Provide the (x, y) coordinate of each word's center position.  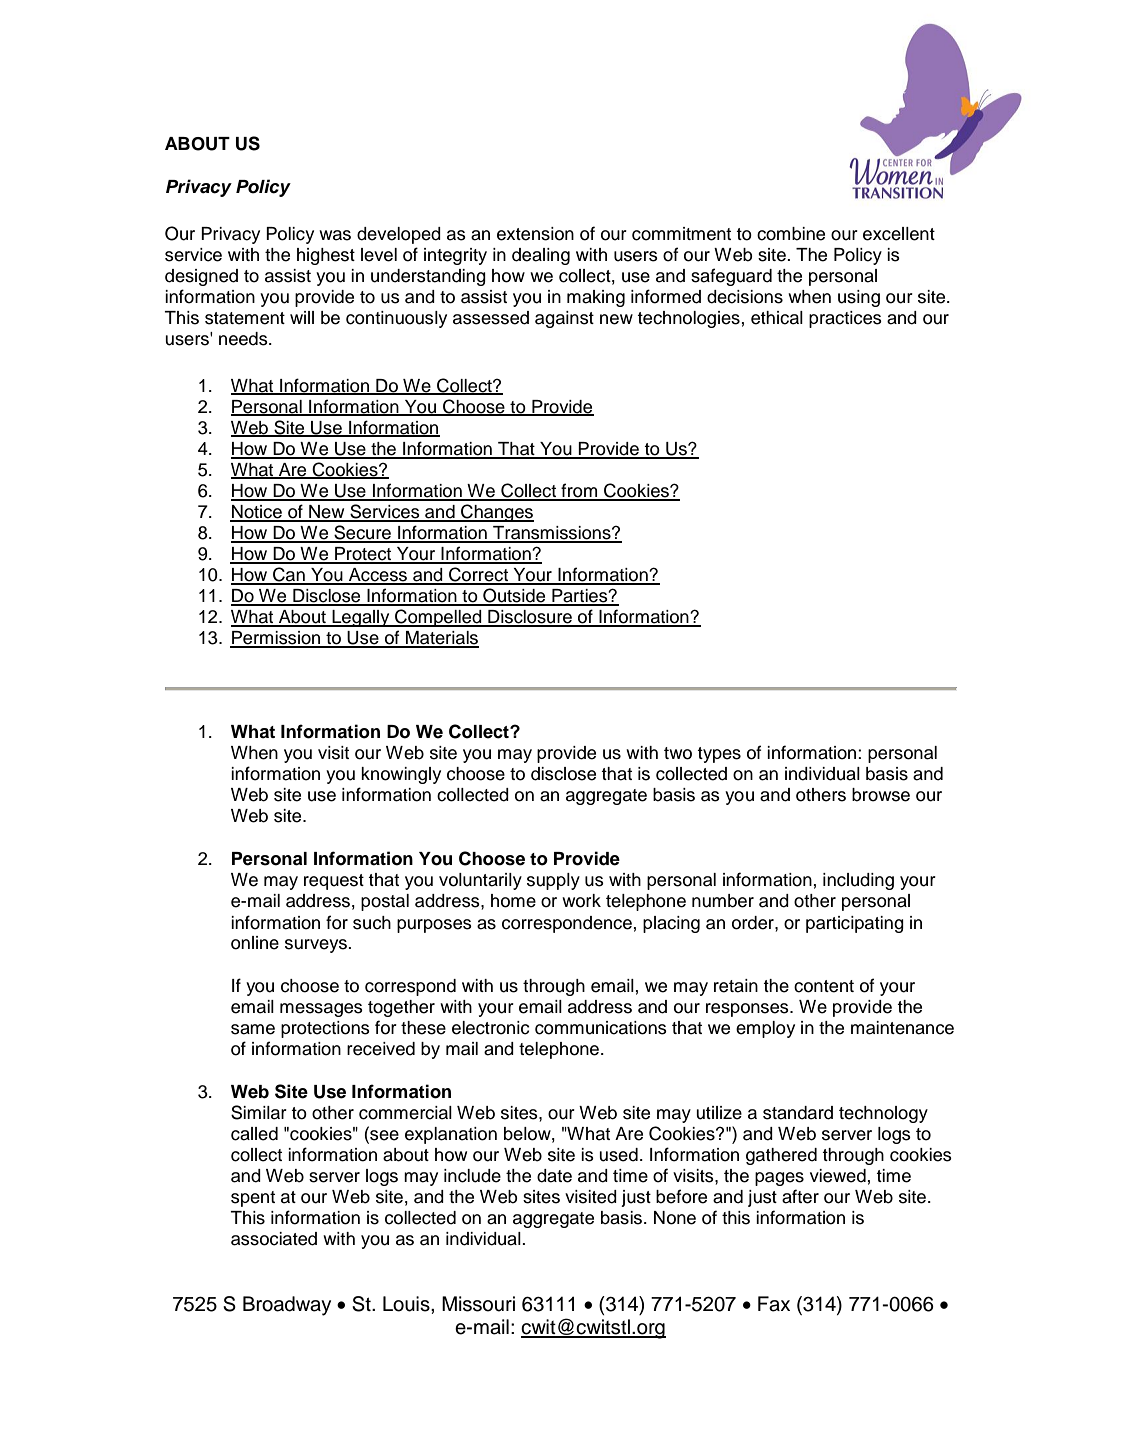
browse (881, 795)
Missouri (478, 1304)
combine (791, 234)
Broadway (287, 1306)
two (678, 753)
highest (326, 256)
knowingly (401, 775)
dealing (541, 256)
